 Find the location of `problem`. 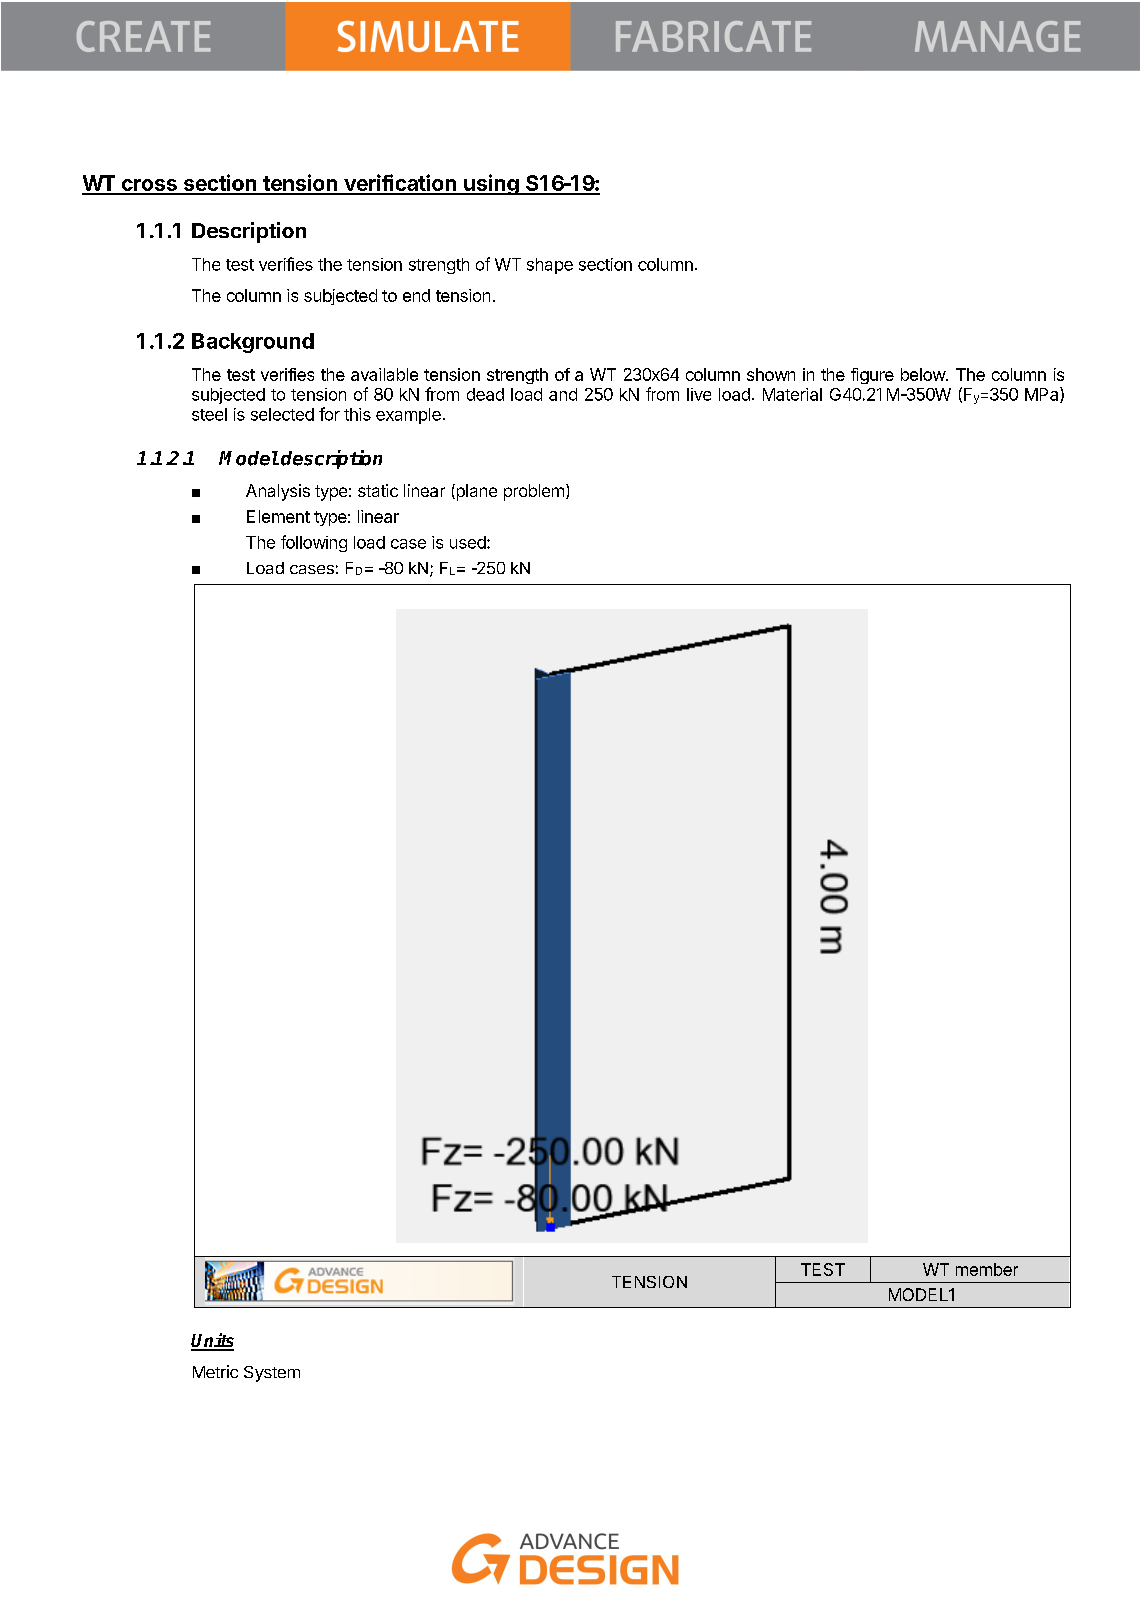

problem is located at coordinates (534, 492).
